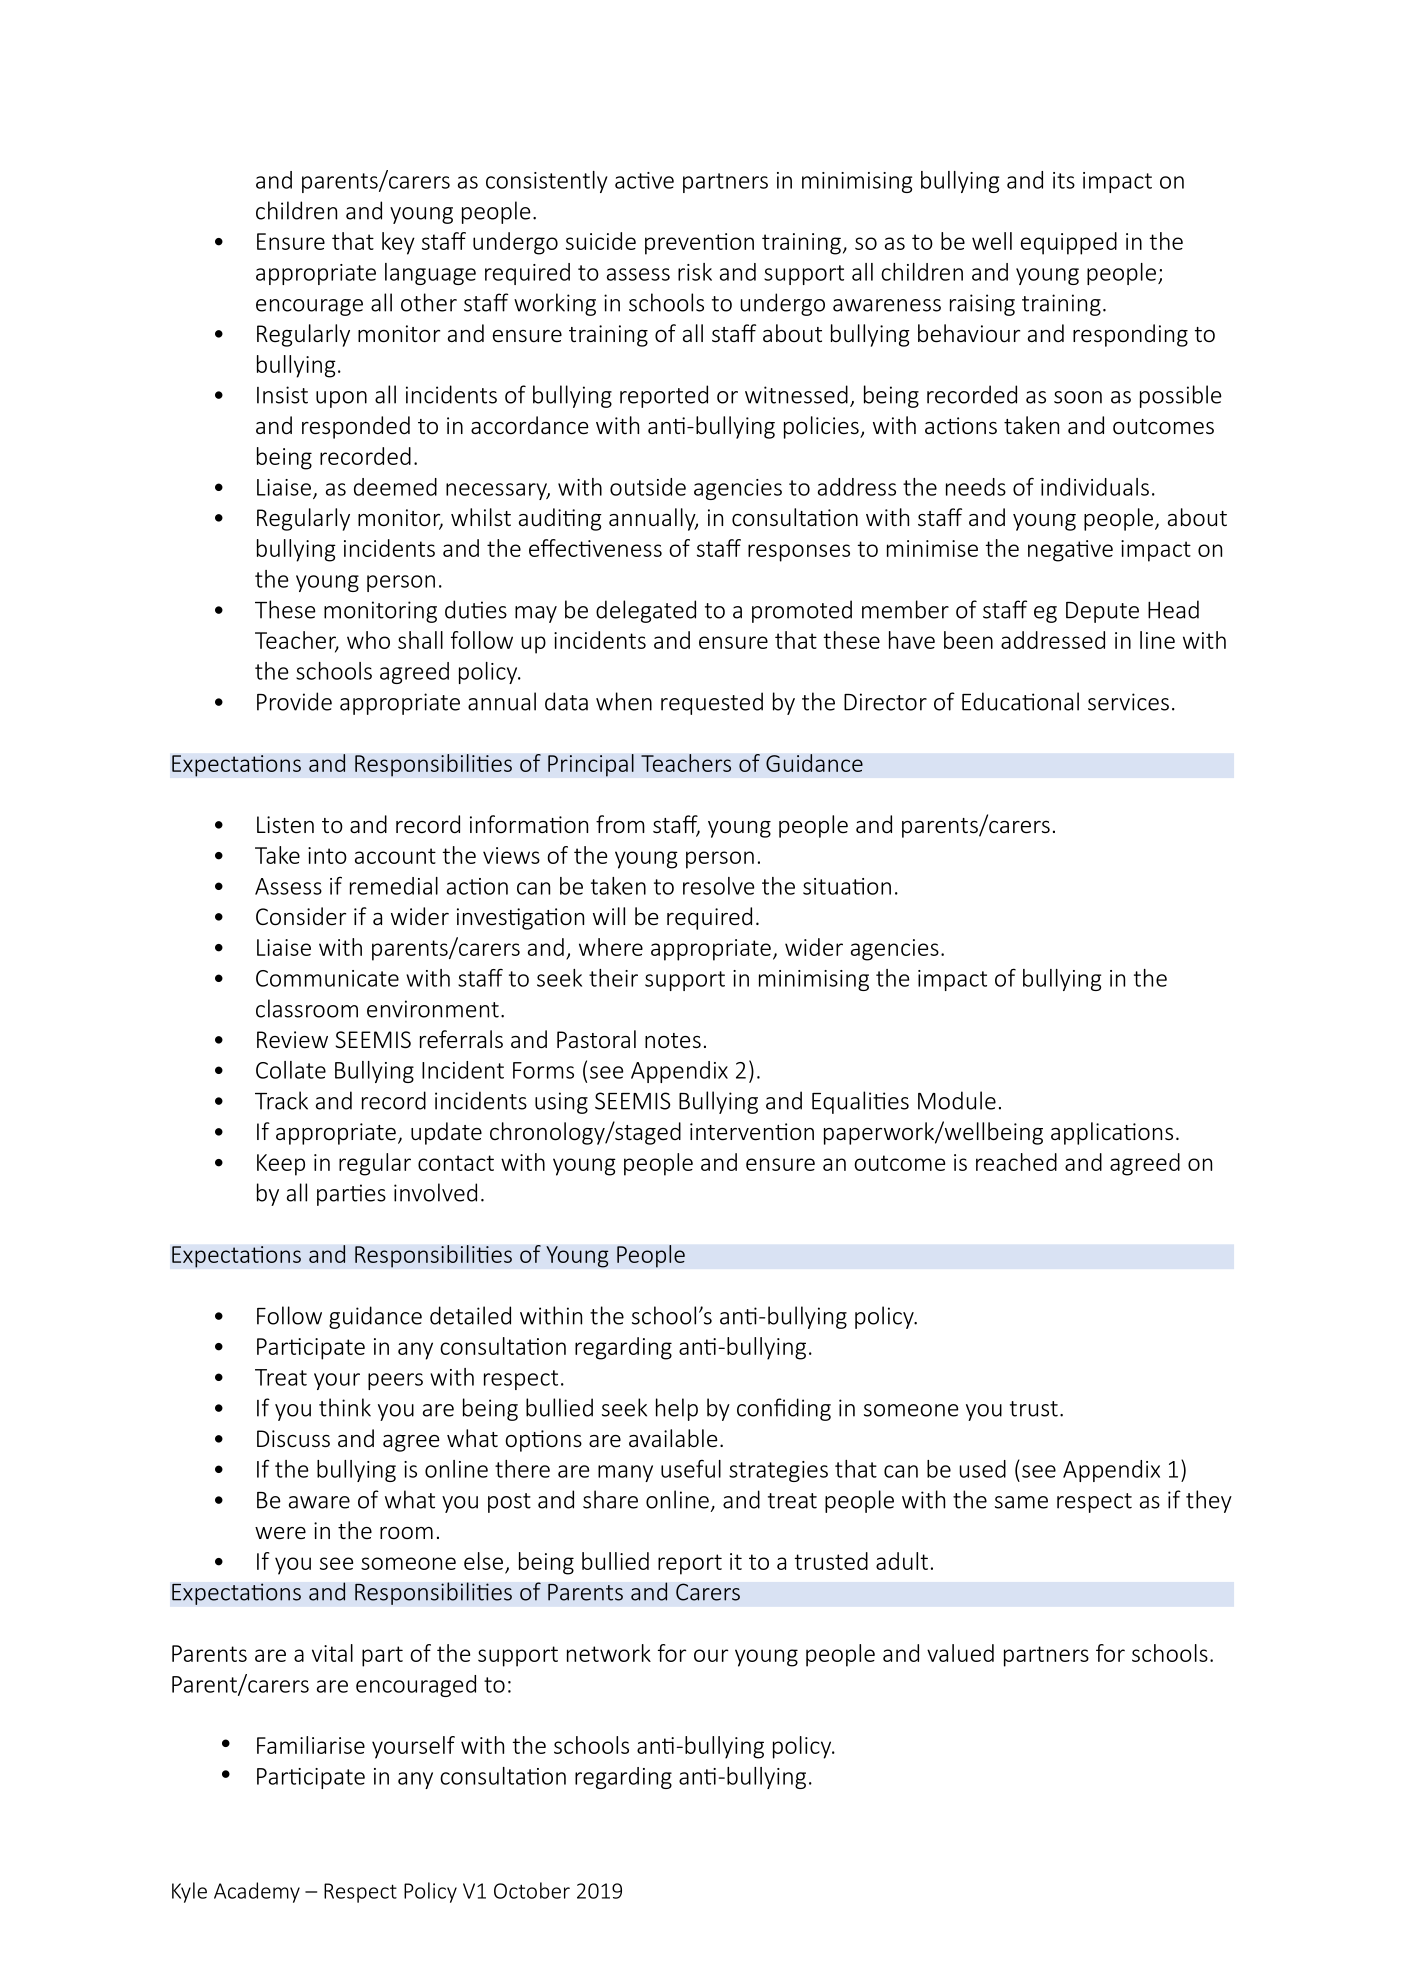 The image size is (1404, 1988). I want to click on reached, so click(1016, 1162).
